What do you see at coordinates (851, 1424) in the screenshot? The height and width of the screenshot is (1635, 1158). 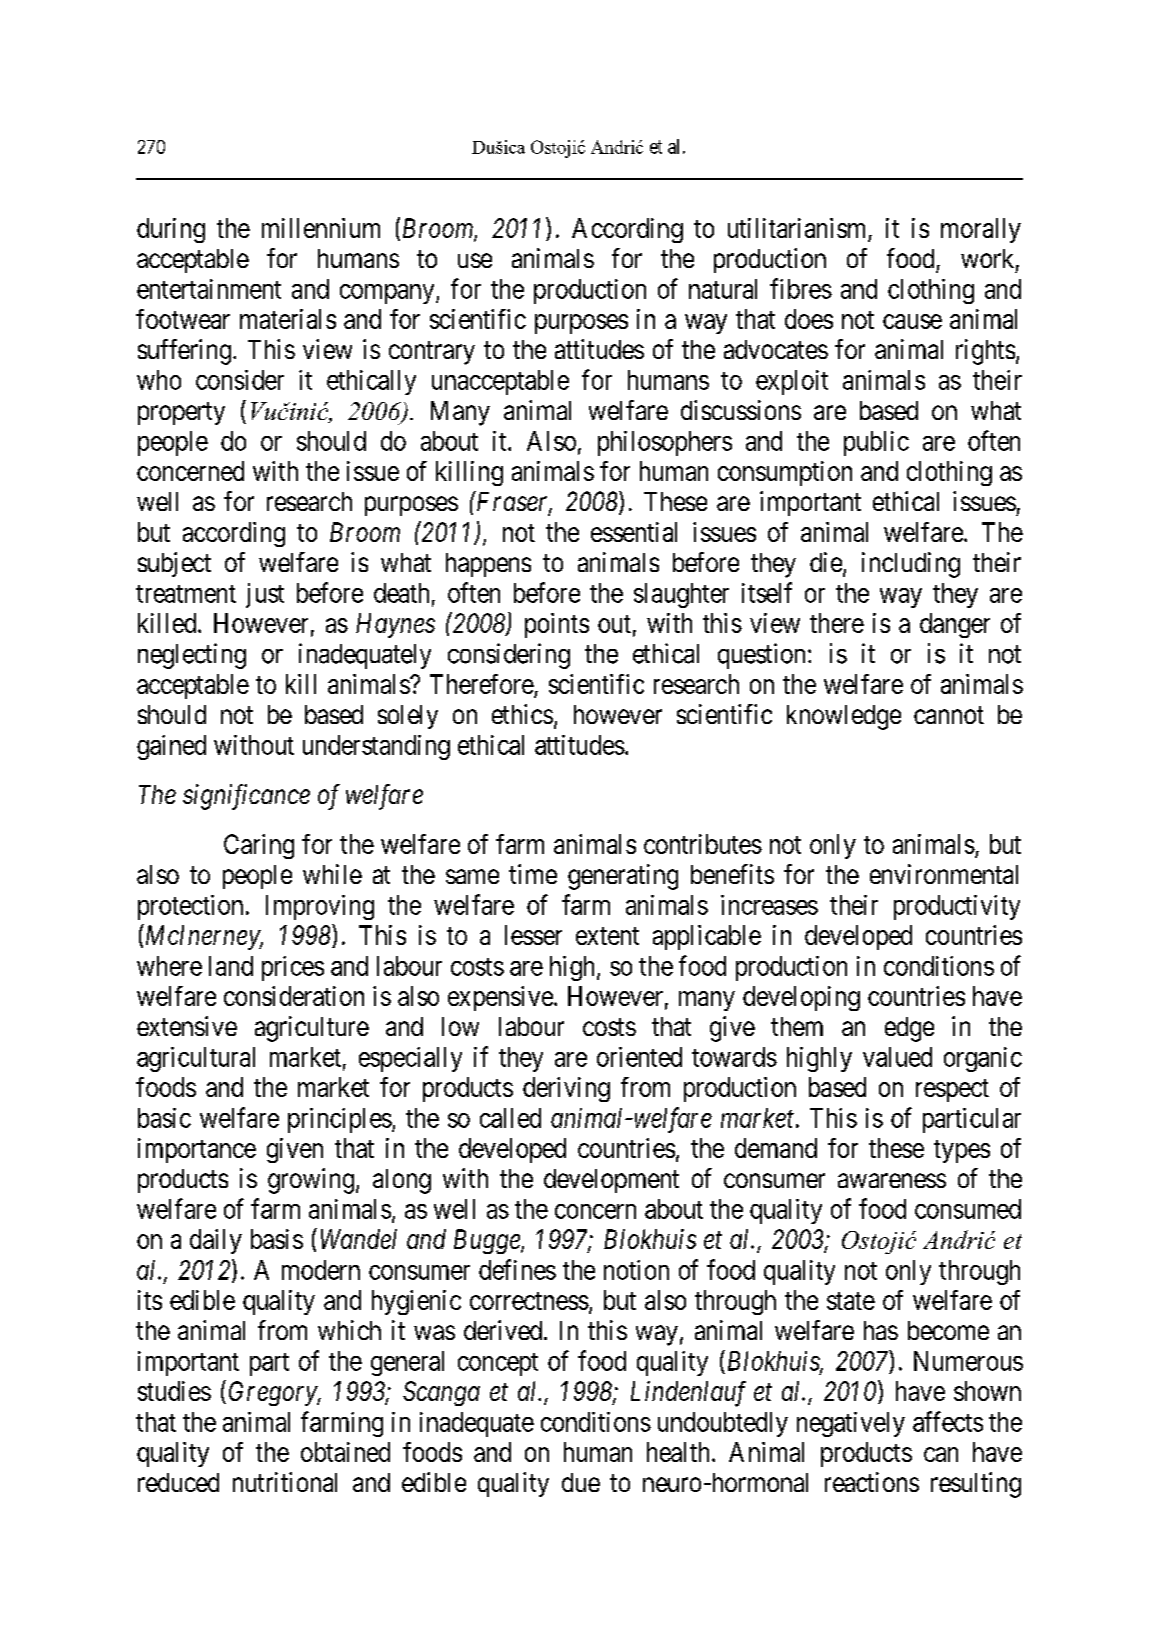 I see `negatively` at bounding box center [851, 1424].
